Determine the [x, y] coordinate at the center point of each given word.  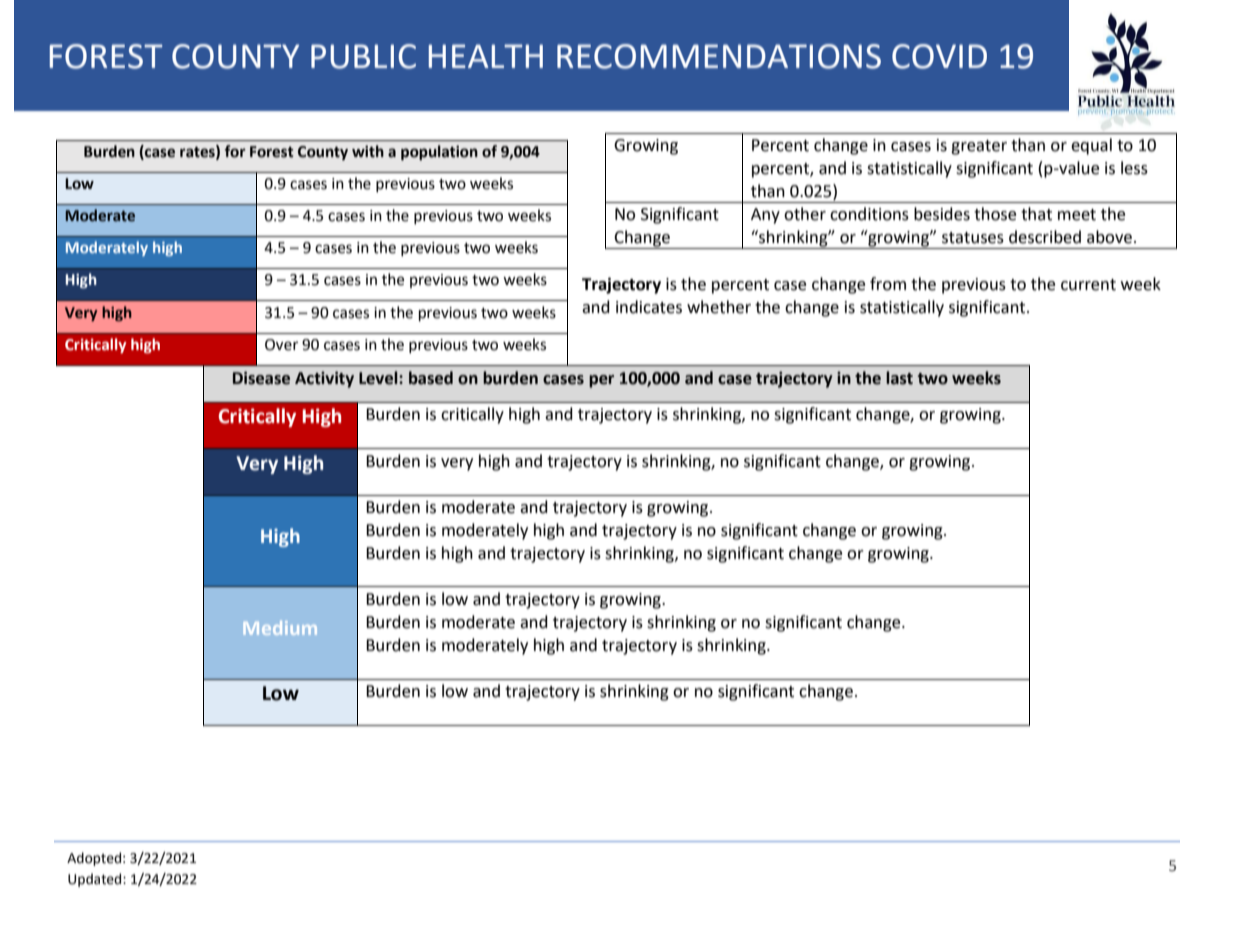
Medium [280, 628]
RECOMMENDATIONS [719, 56]
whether [719, 307]
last [899, 378]
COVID [939, 56]
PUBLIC [363, 56]
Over [281, 345]
